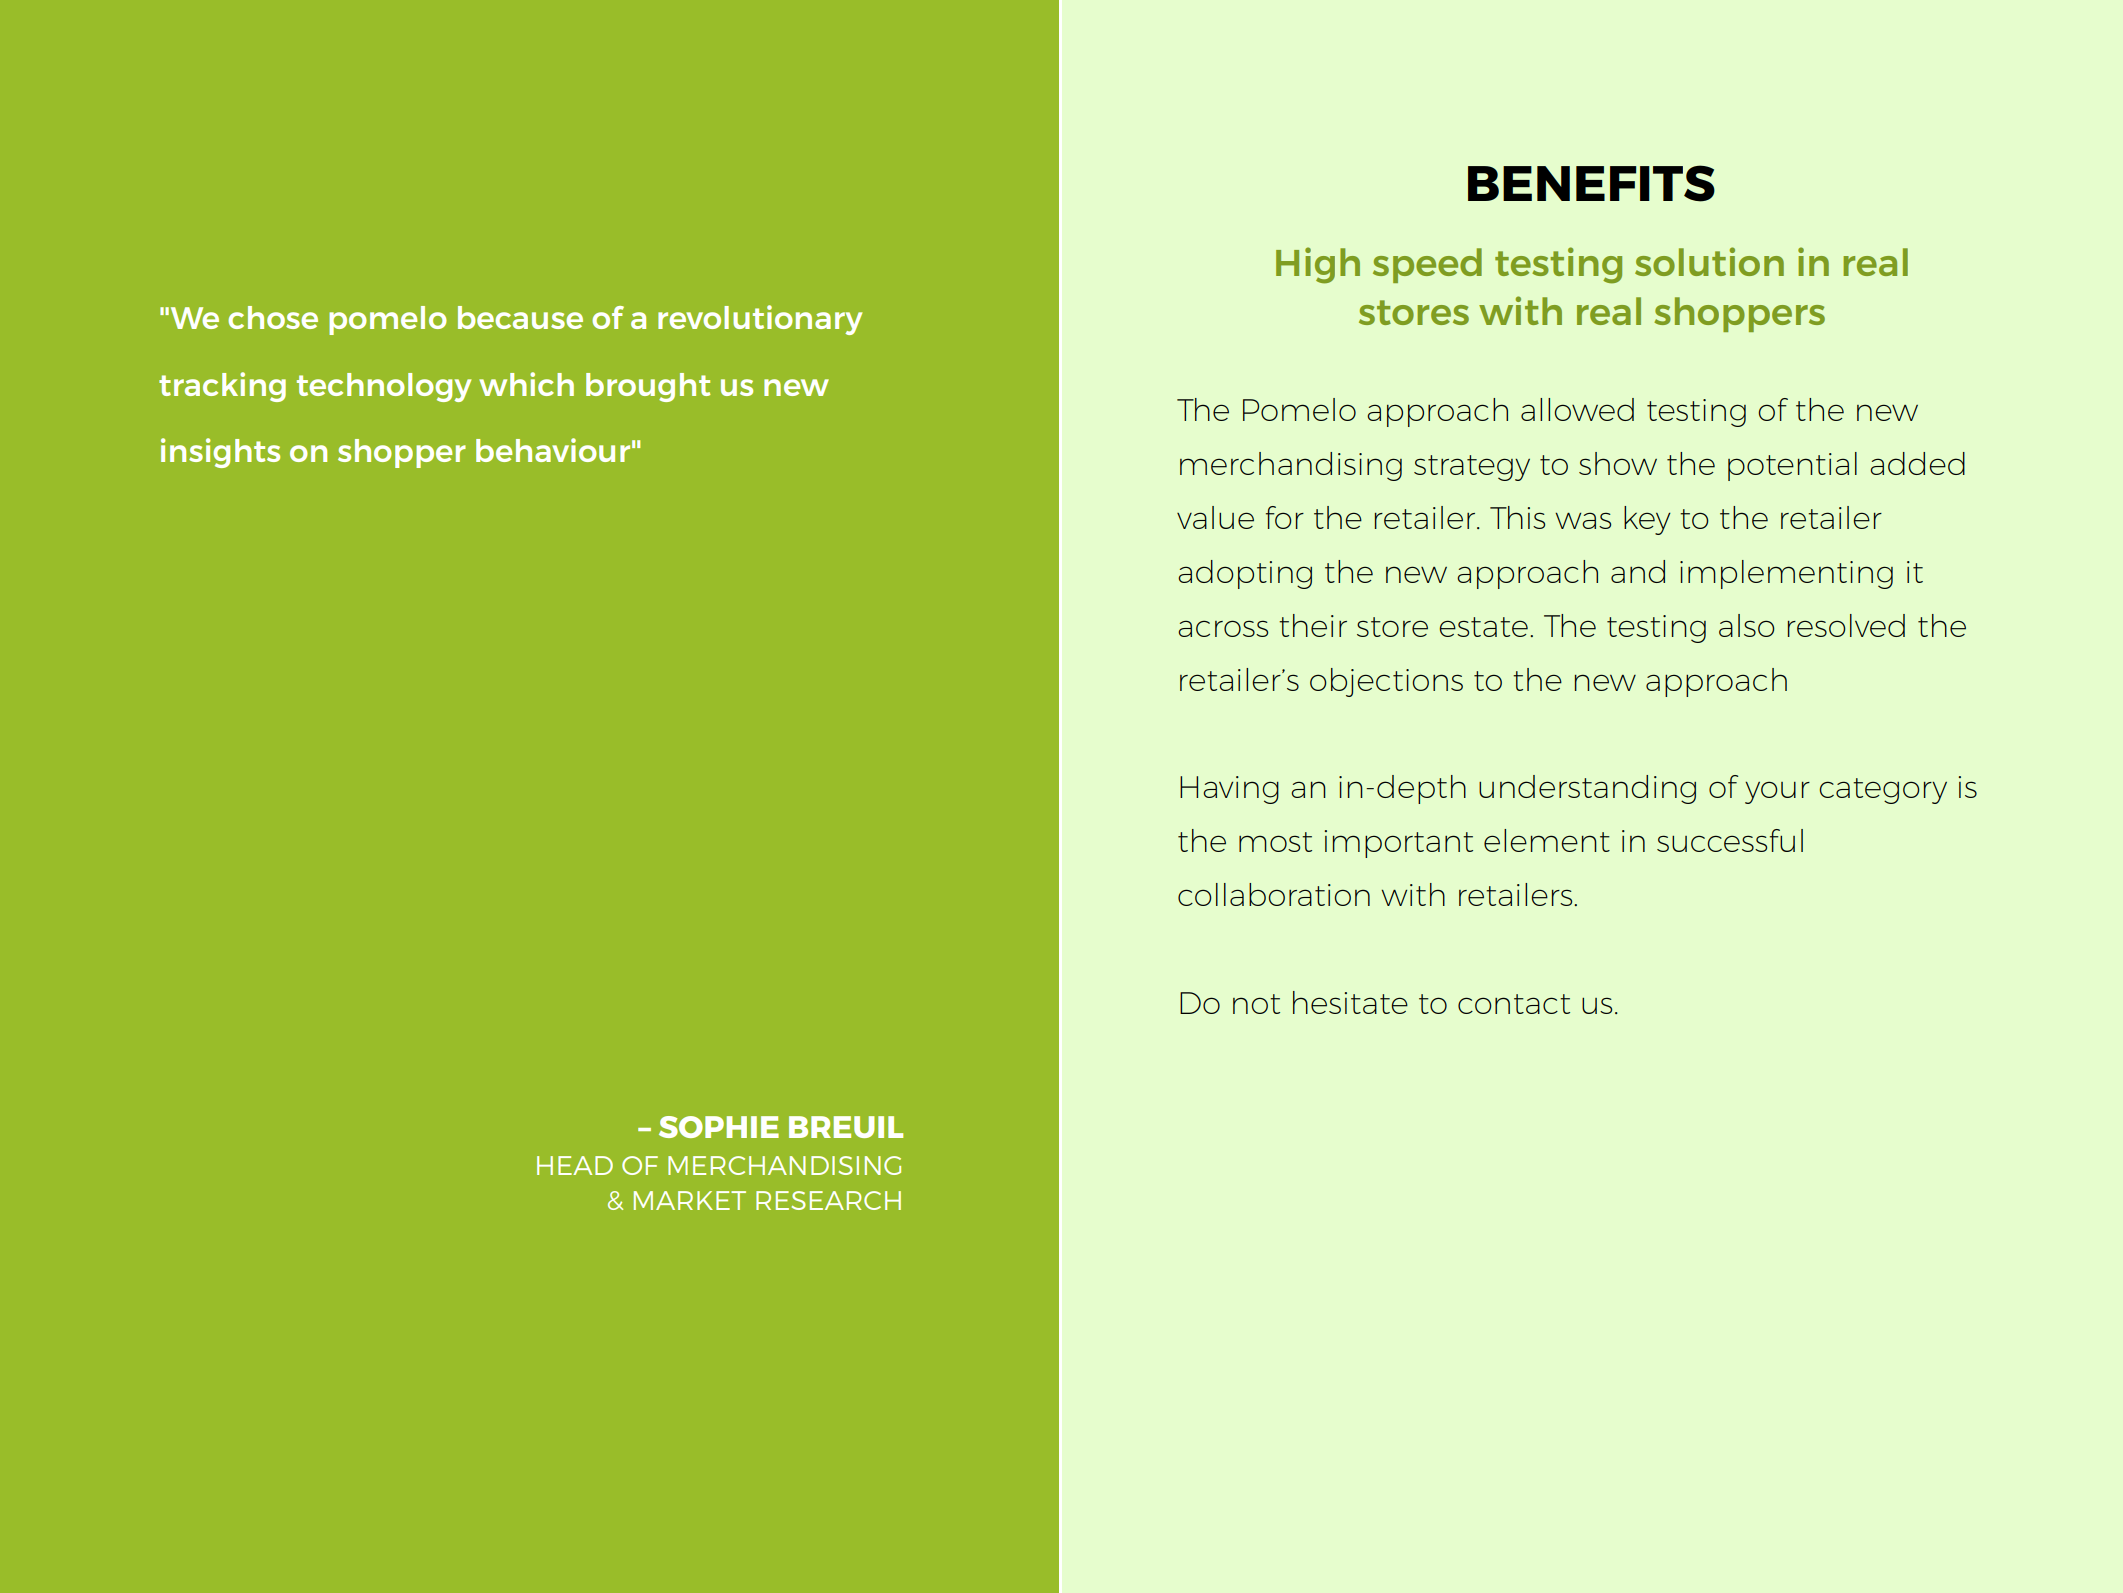  What do you see at coordinates (575, 1165) in the screenshot?
I see `HEAD` at bounding box center [575, 1165].
